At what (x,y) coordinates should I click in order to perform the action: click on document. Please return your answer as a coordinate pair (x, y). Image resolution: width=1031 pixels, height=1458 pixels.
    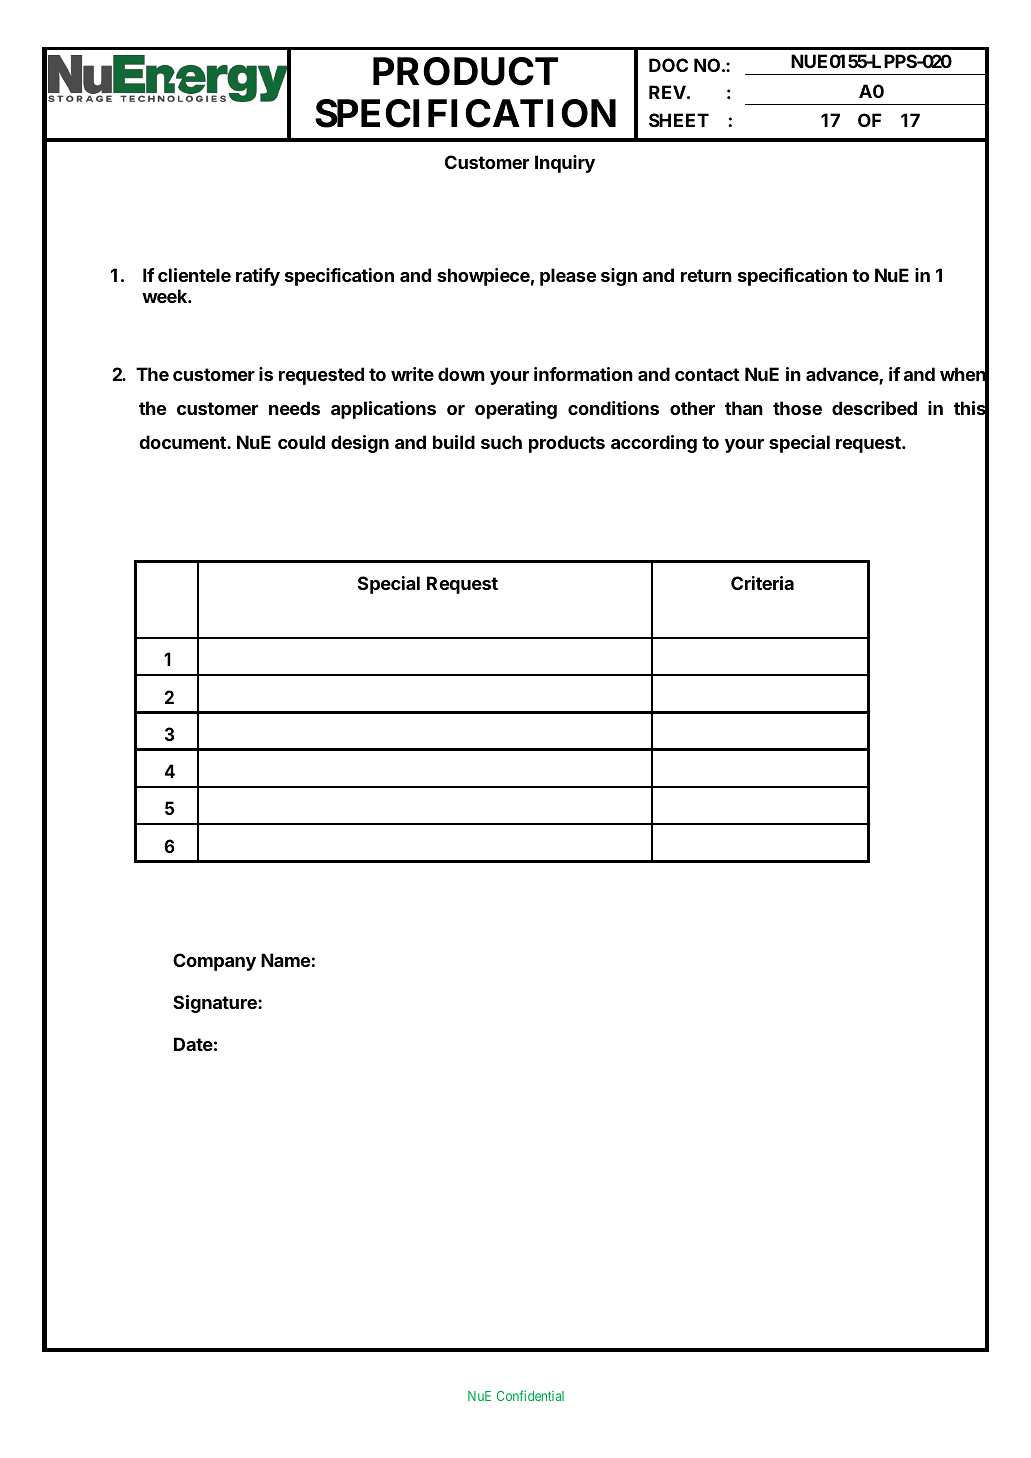
    Looking at the image, I should click on (183, 442).
